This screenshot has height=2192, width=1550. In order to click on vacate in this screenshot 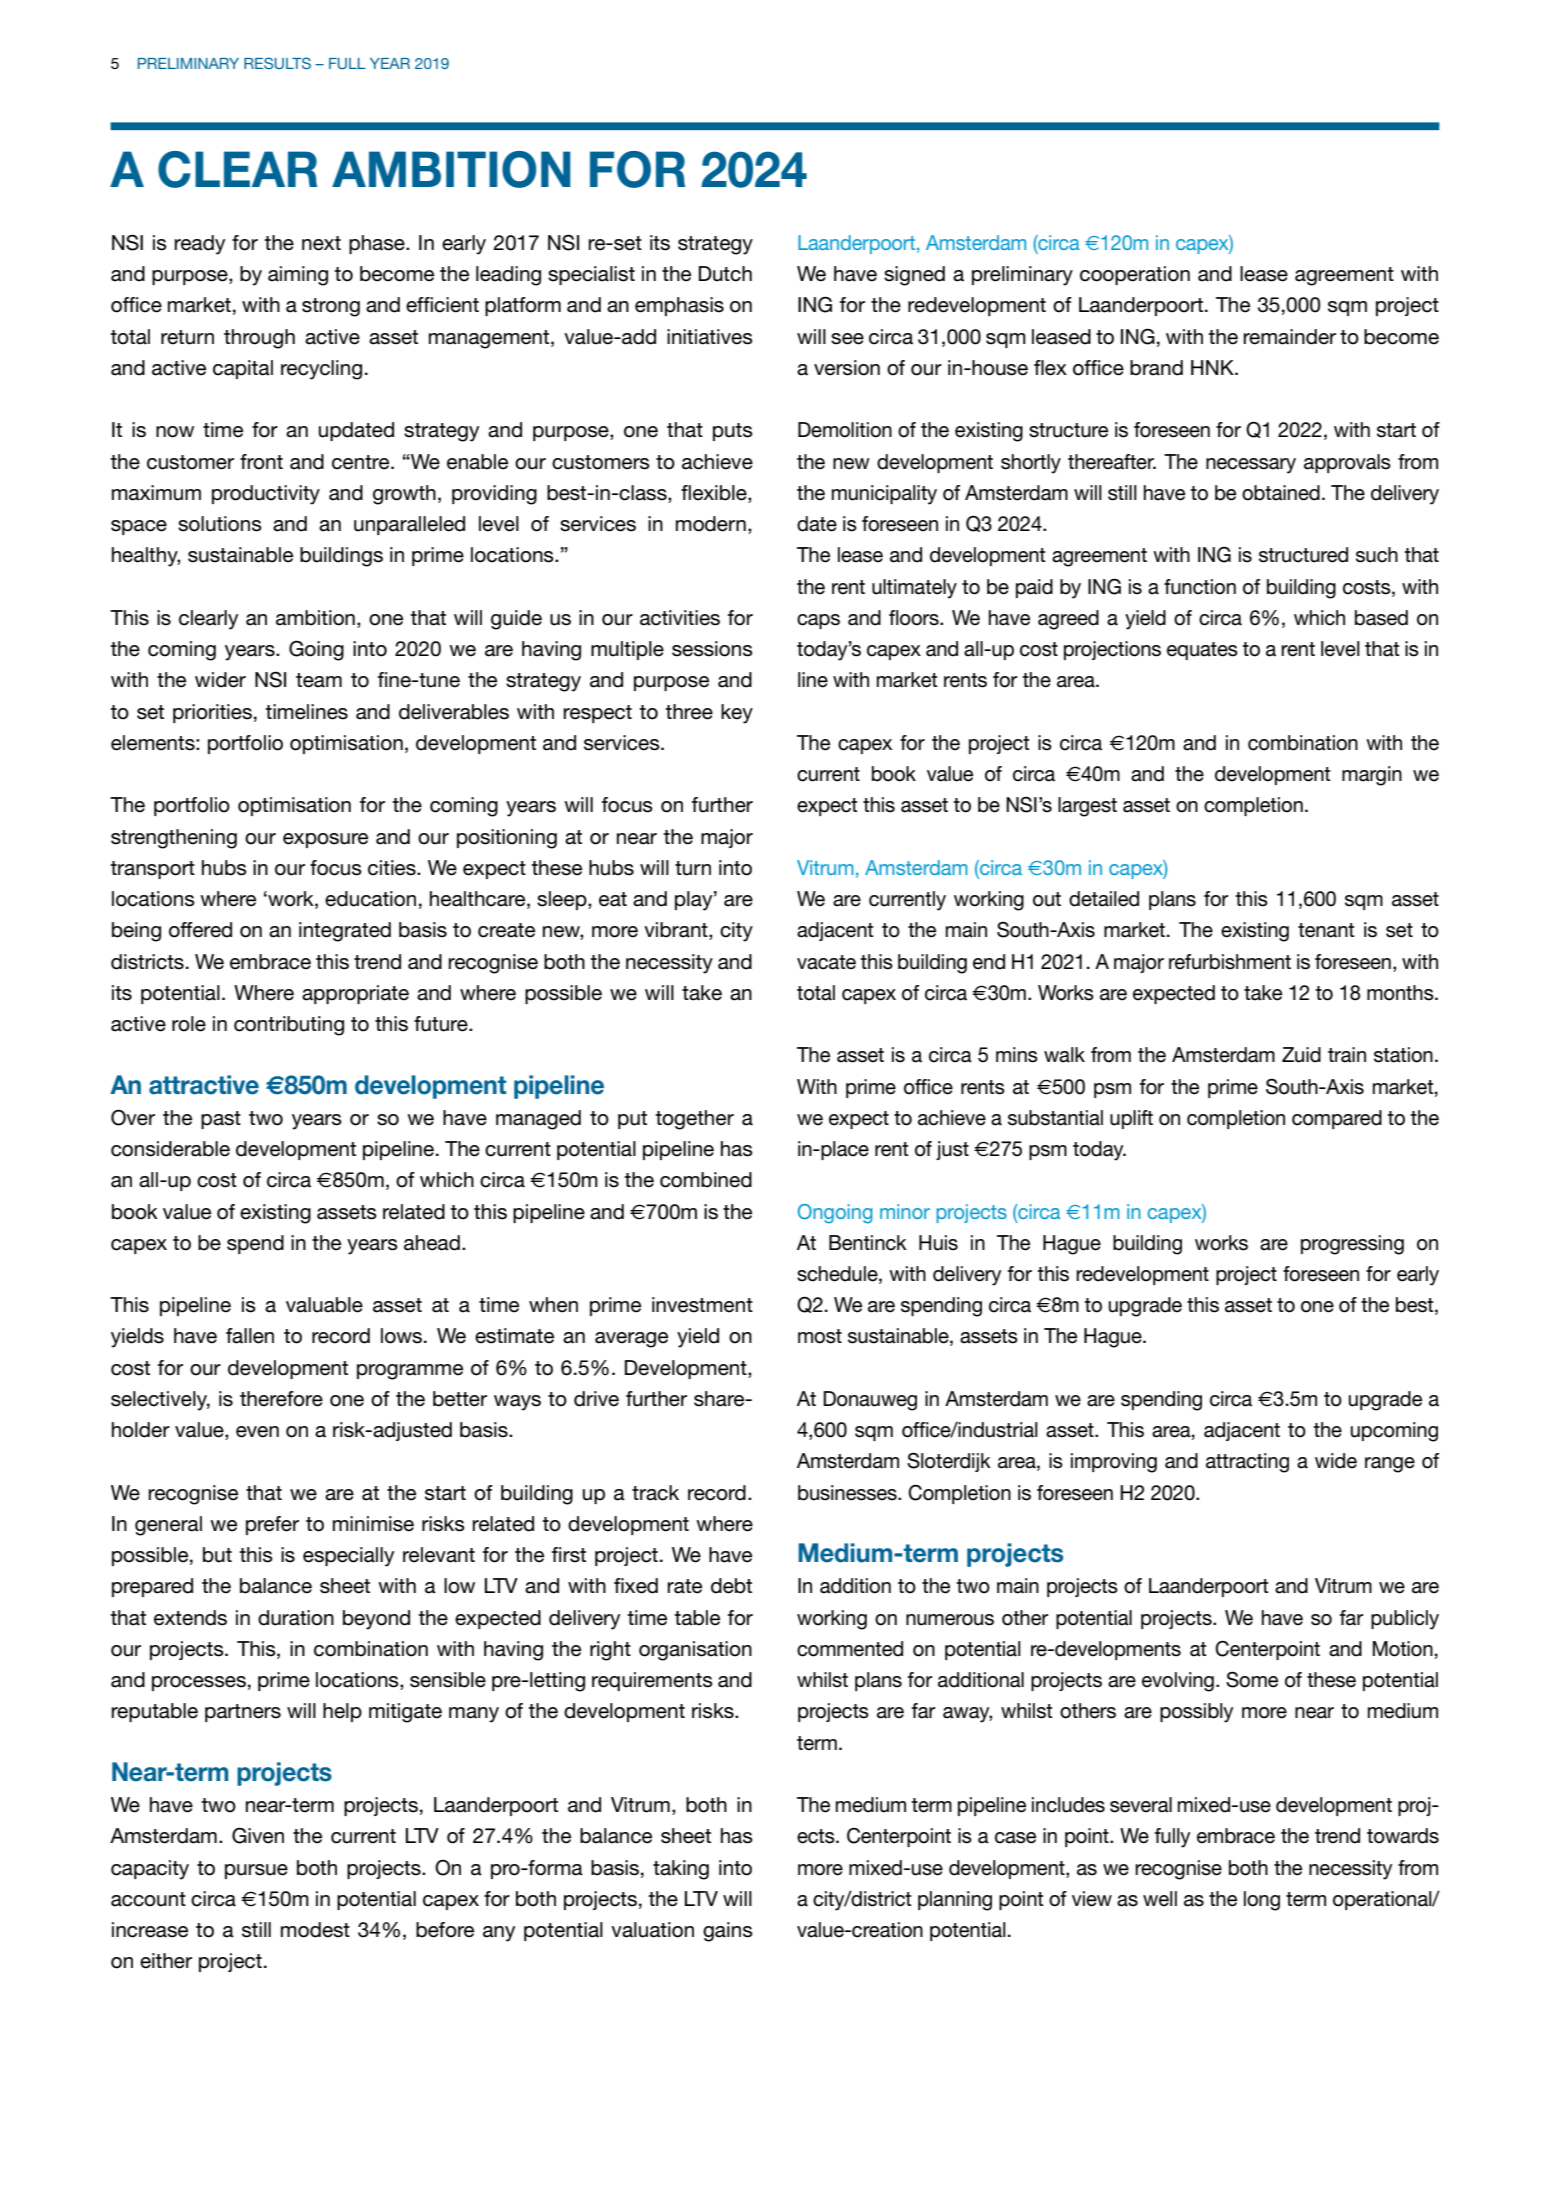, I will do `click(826, 962)`.
